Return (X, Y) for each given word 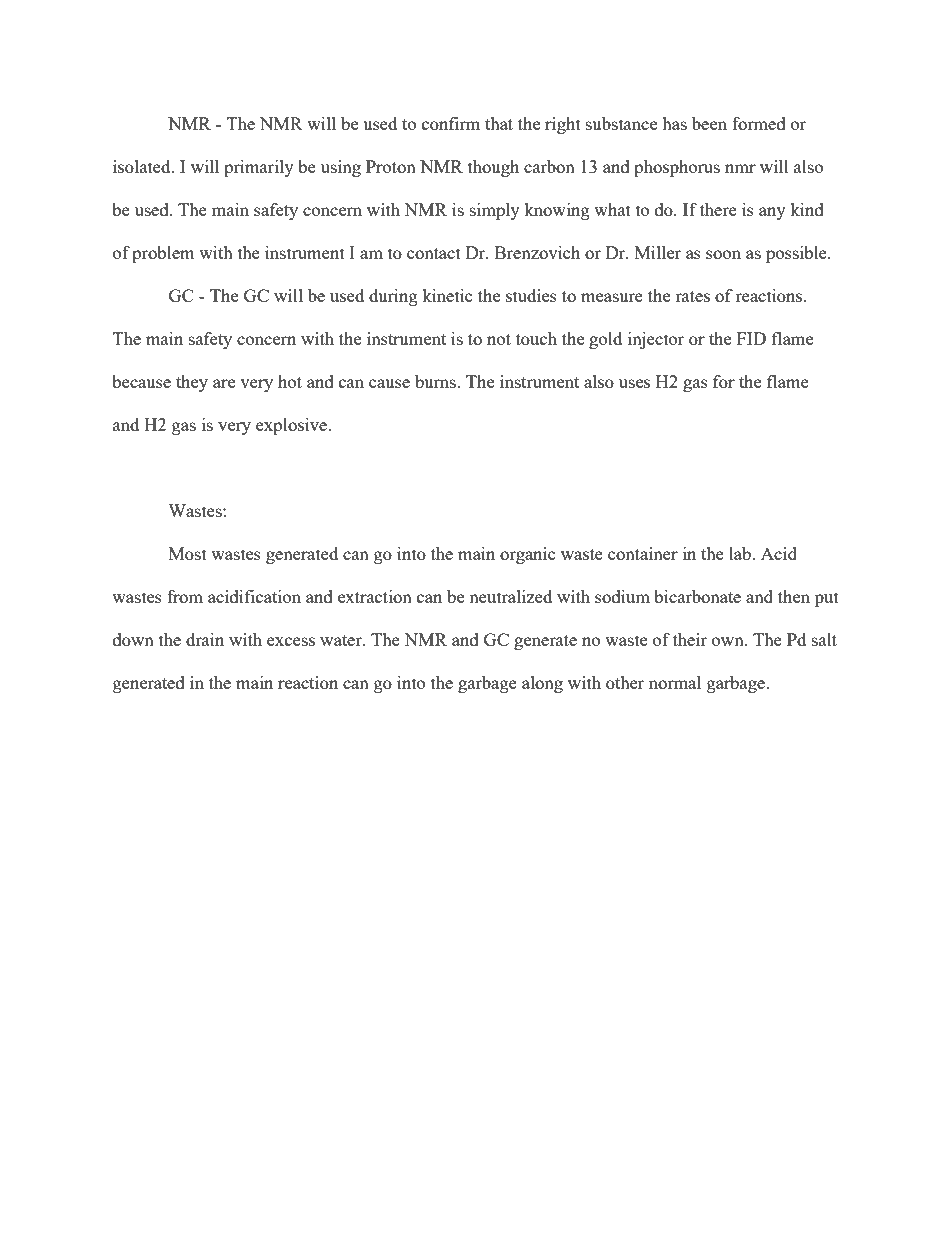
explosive (292, 426)
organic (528, 555)
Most (188, 553)
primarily (259, 168)
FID (751, 338)
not (499, 339)
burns (436, 381)
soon (723, 254)
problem (163, 254)
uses (634, 383)
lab (741, 553)
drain (205, 639)
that (499, 123)
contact (434, 253)
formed (759, 123)
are (224, 383)
